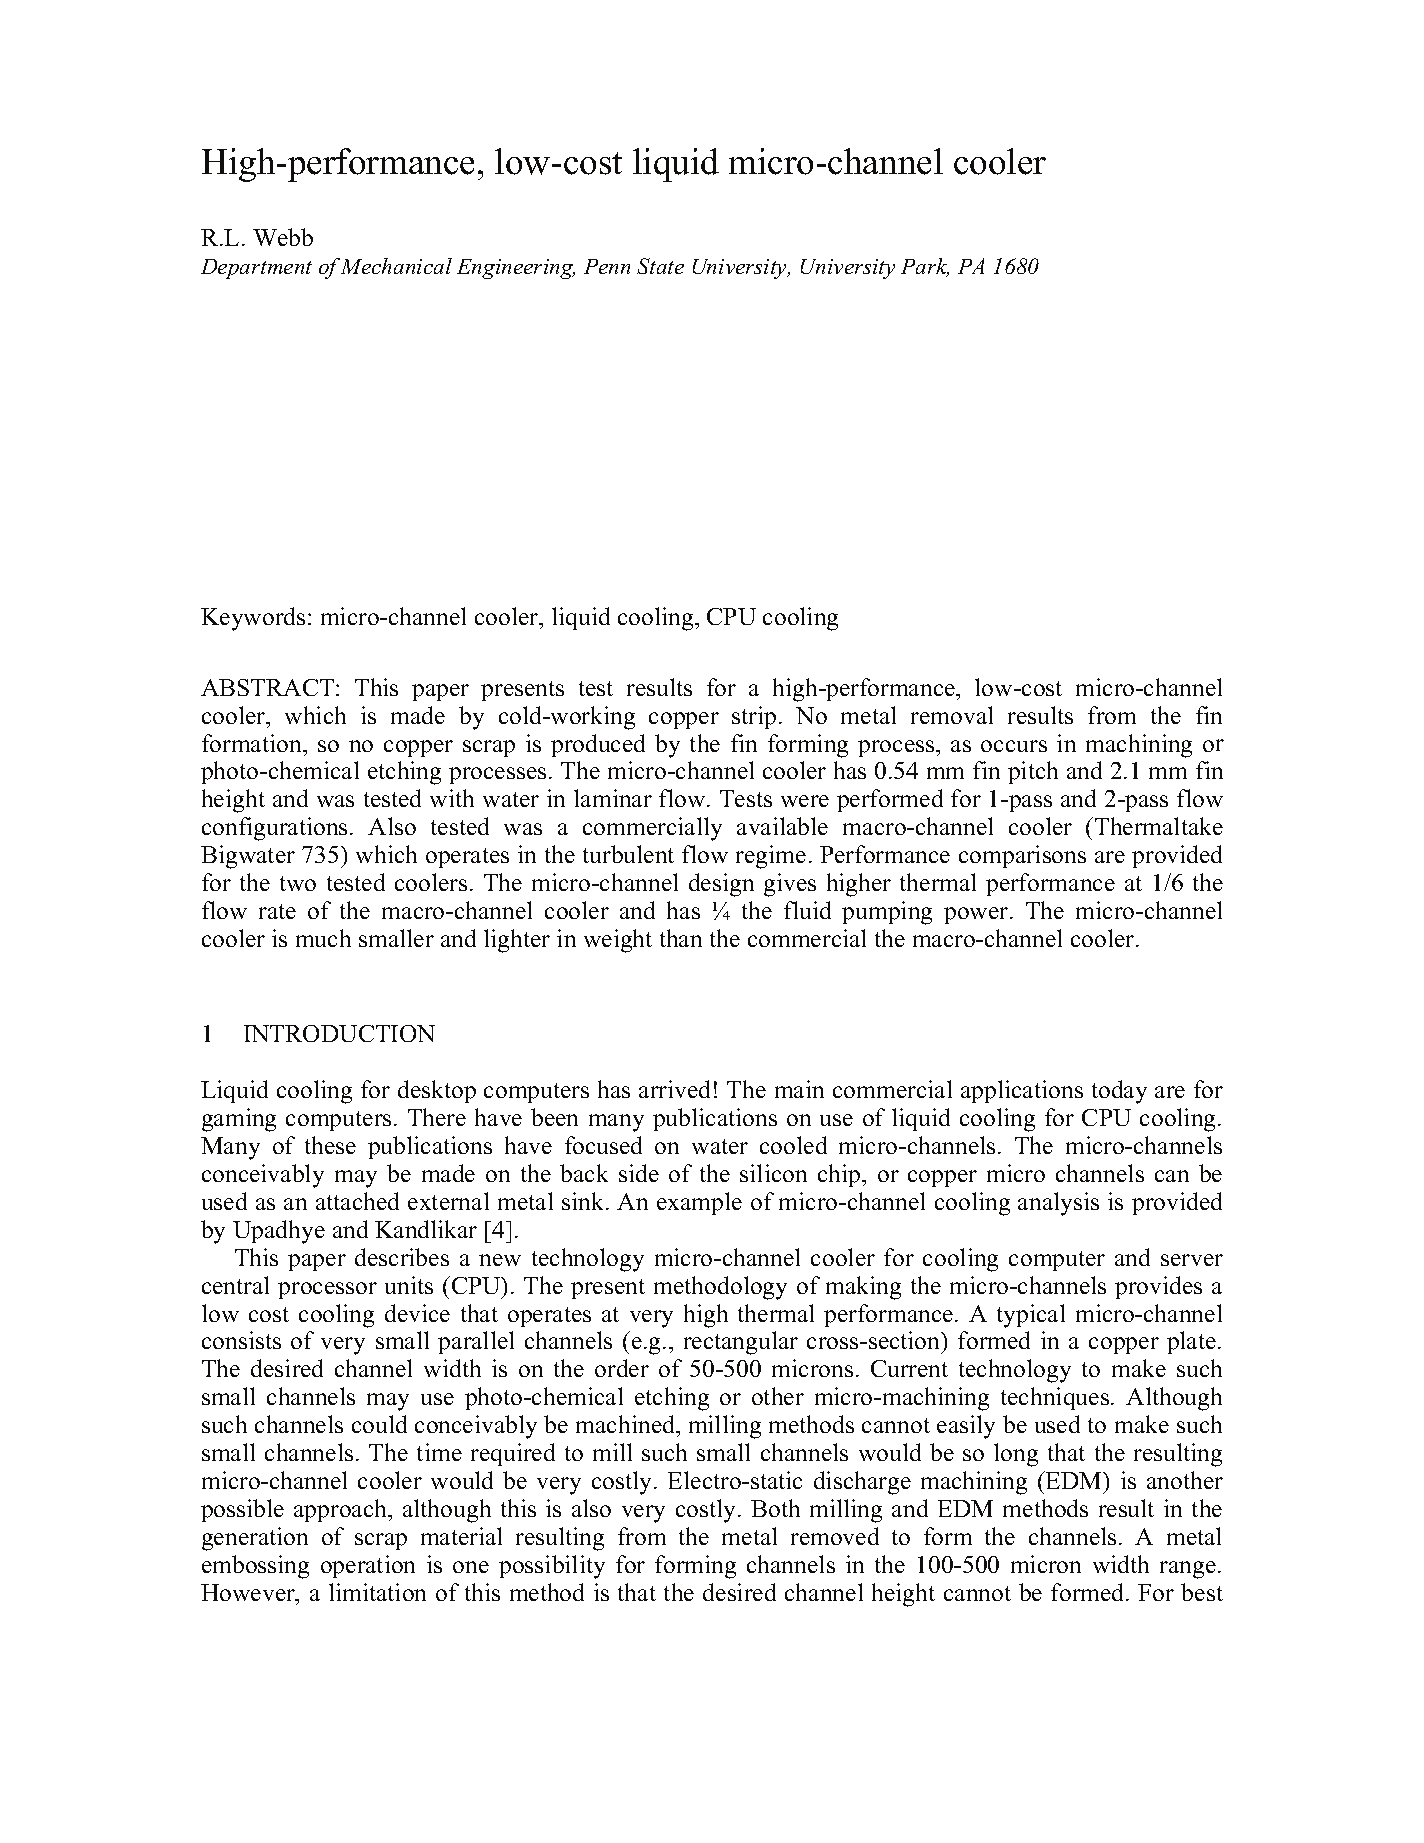  Describe the element at coordinates (1022, 856) in the screenshot. I see `comparisons` at that location.
